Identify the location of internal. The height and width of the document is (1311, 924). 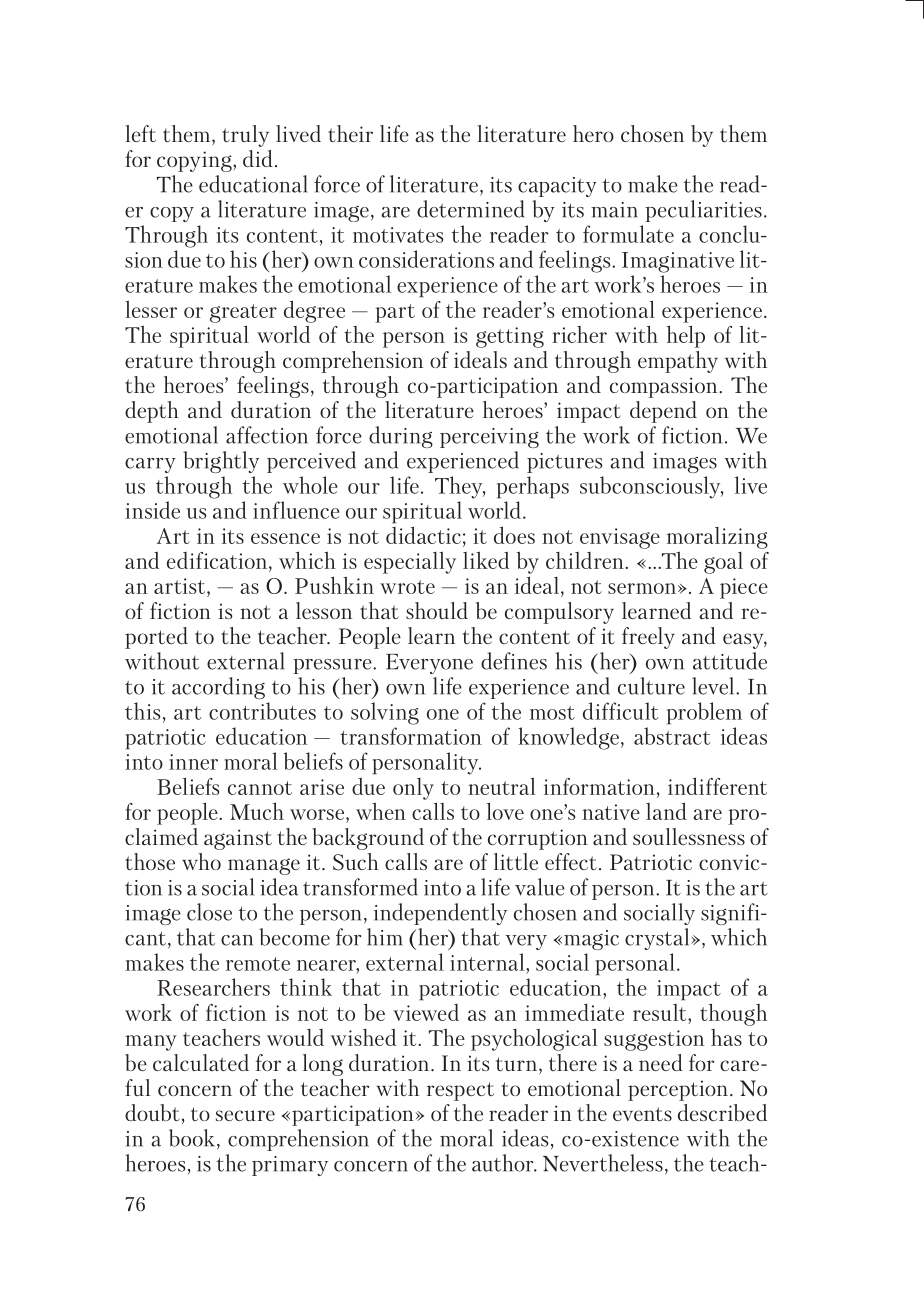
(488, 962).
